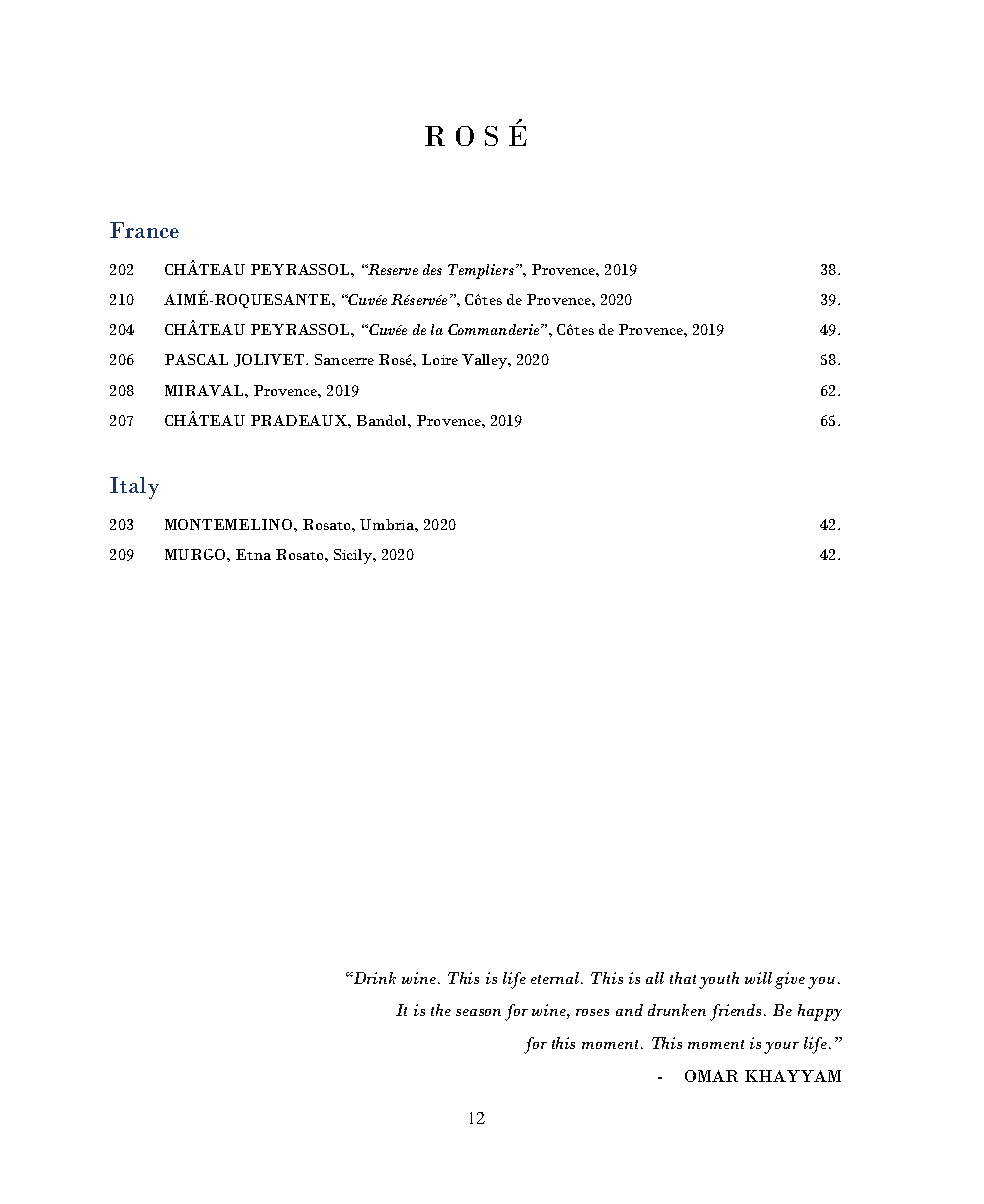 This page has width=984, height=1204. I want to click on Sicily, so click(354, 556).
